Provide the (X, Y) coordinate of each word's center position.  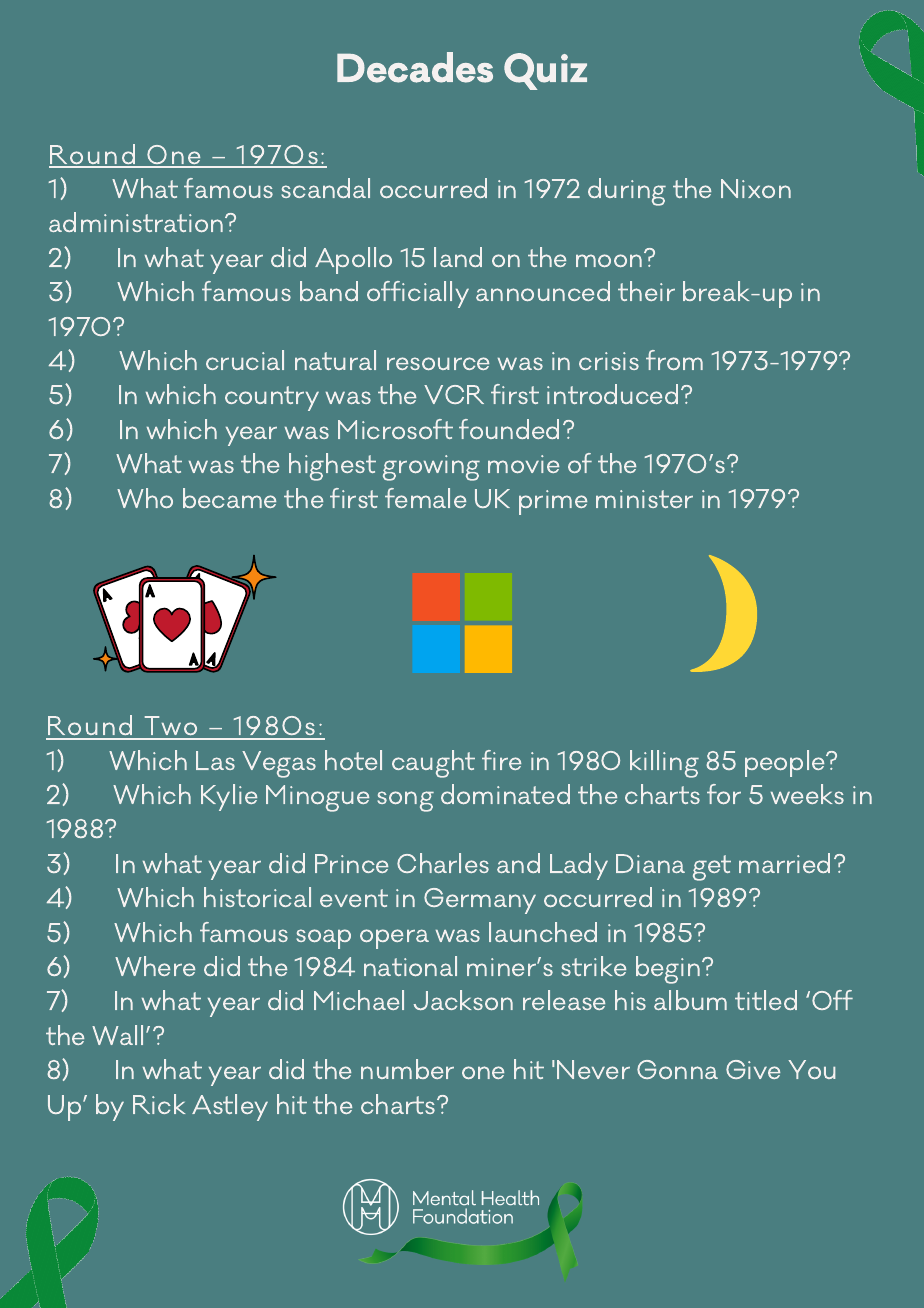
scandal (325, 188)
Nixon (756, 188)
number (407, 1069)
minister (644, 499)
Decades (415, 67)
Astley (230, 1107)
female (425, 498)
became (229, 498)
